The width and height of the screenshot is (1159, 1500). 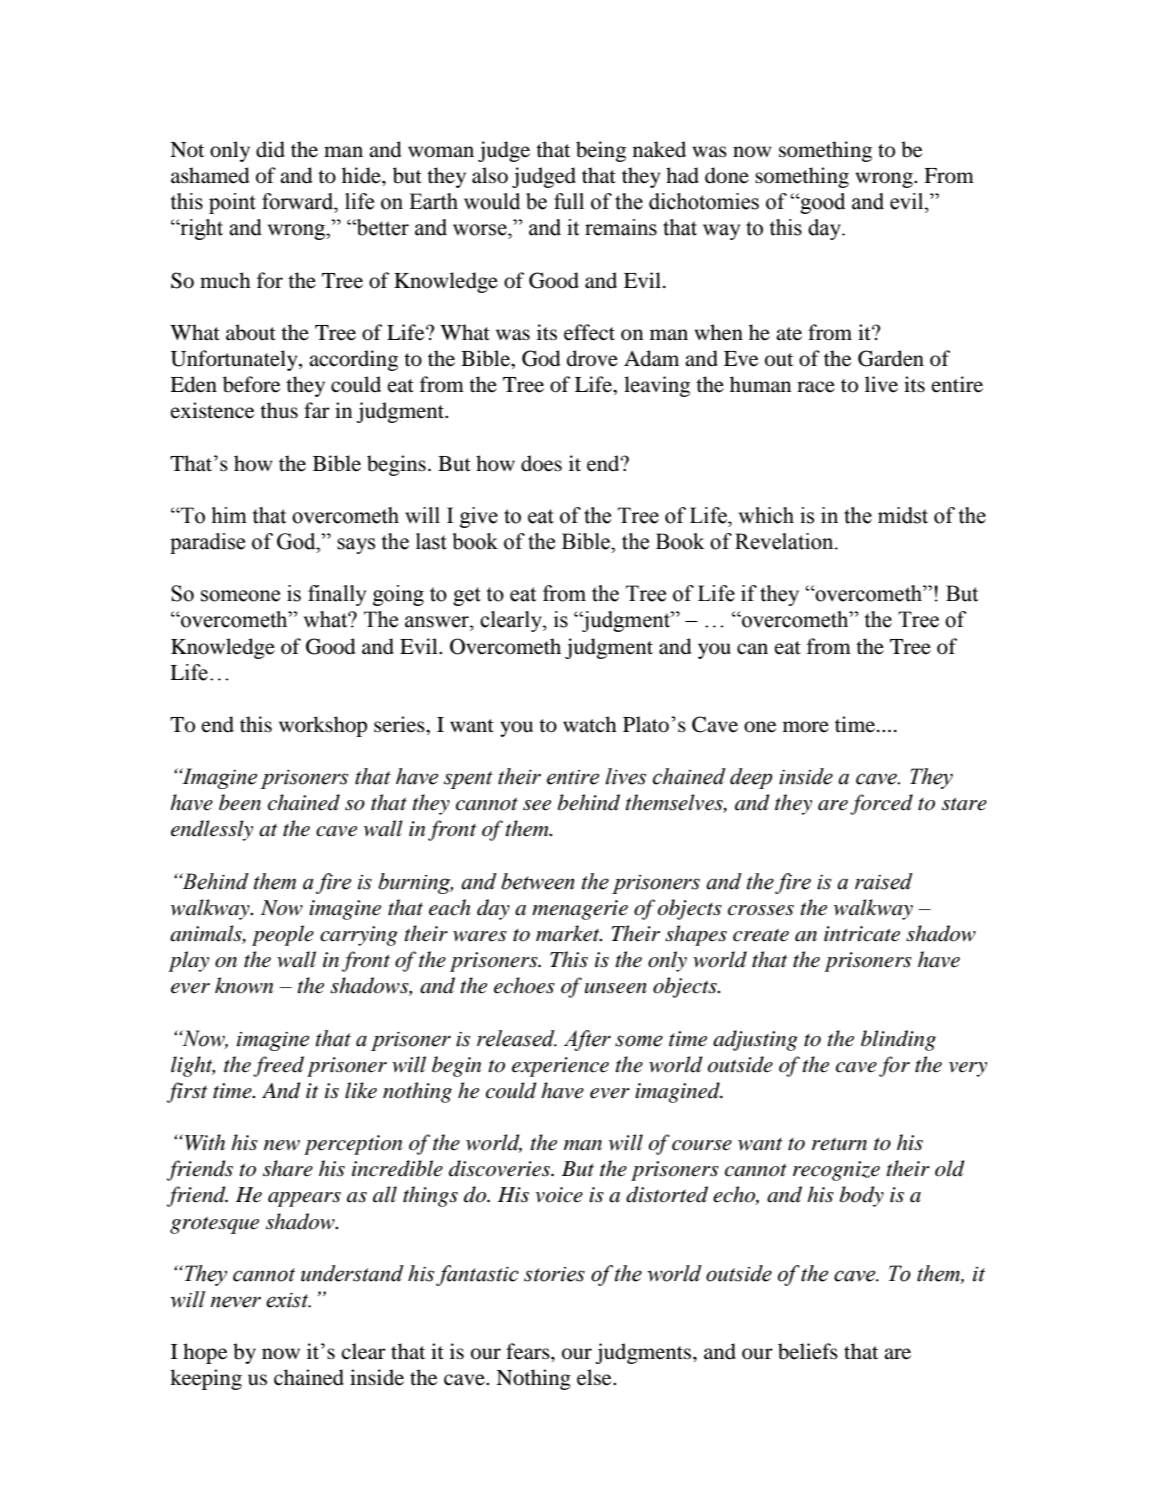 What do you see at coordinates (278, 1066) in the screenshot?
I see `freed` at bounding box center [278, 1066].
